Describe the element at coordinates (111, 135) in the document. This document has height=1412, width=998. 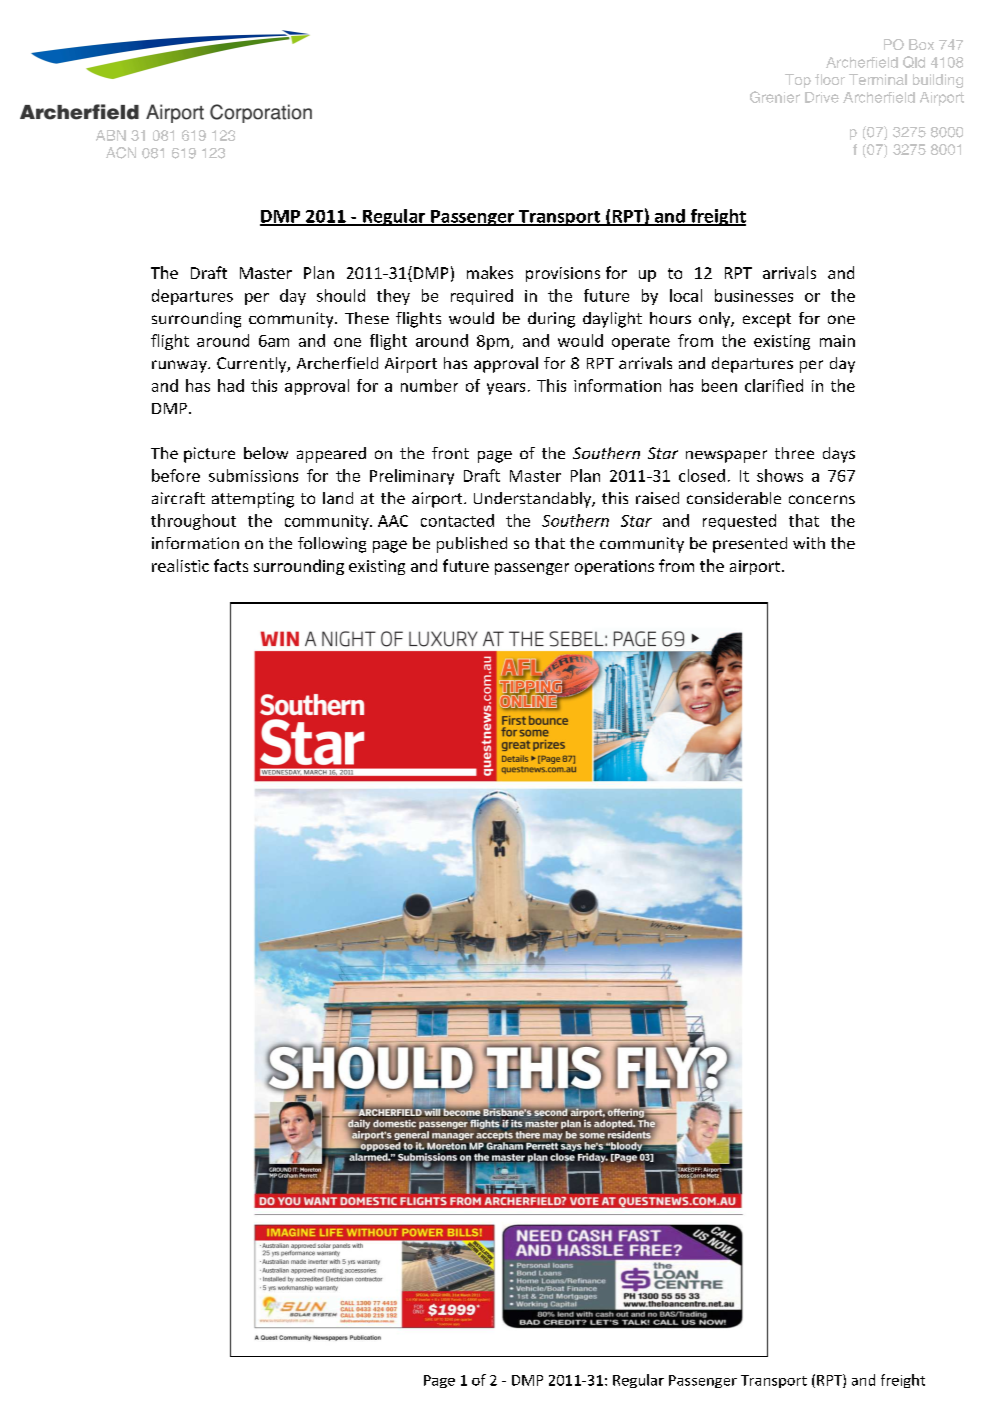
I see `ABN` at that location.
